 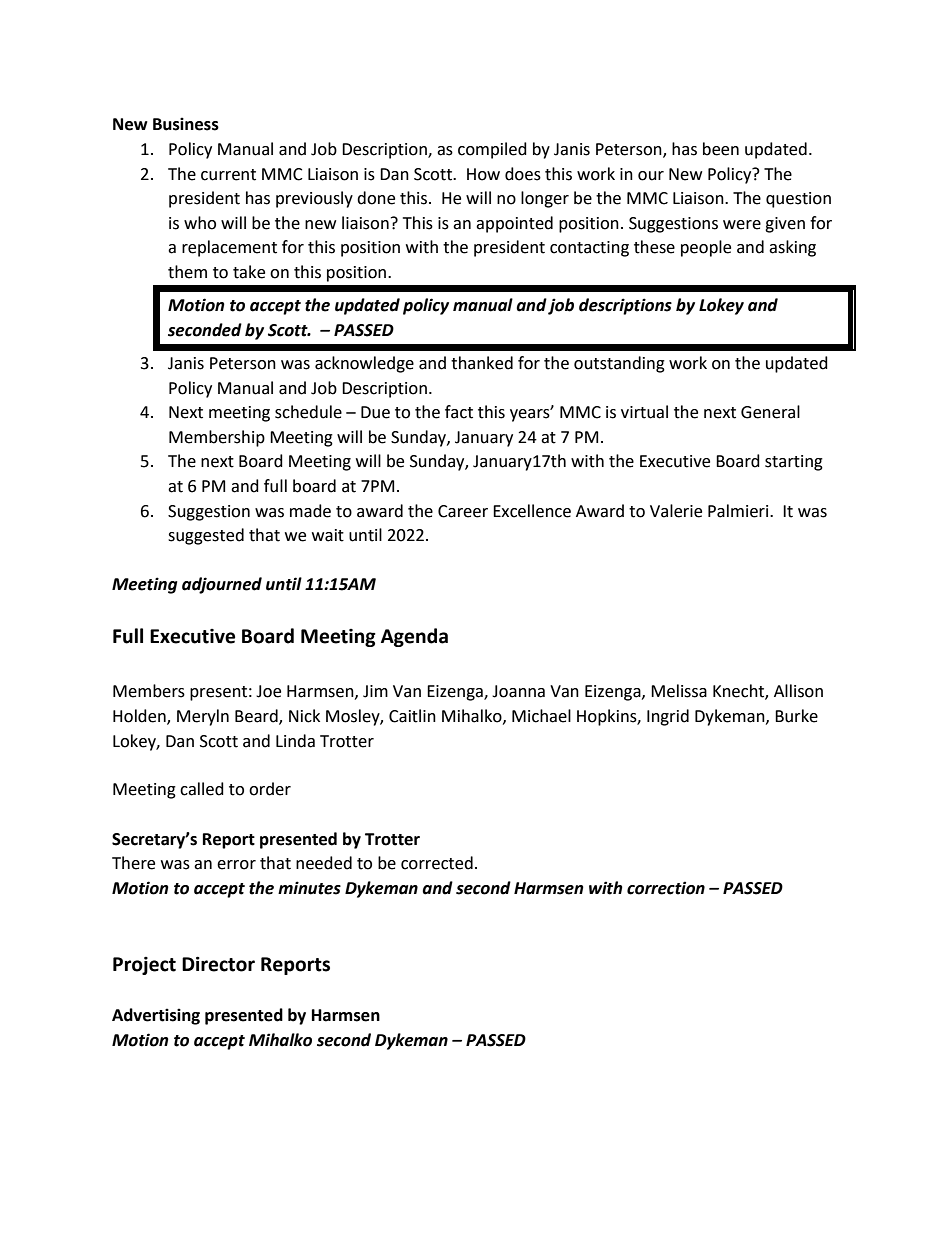 What do you see at coordinates (202, 789) in the page?
I see `called` at bounding box center [202, 789].
